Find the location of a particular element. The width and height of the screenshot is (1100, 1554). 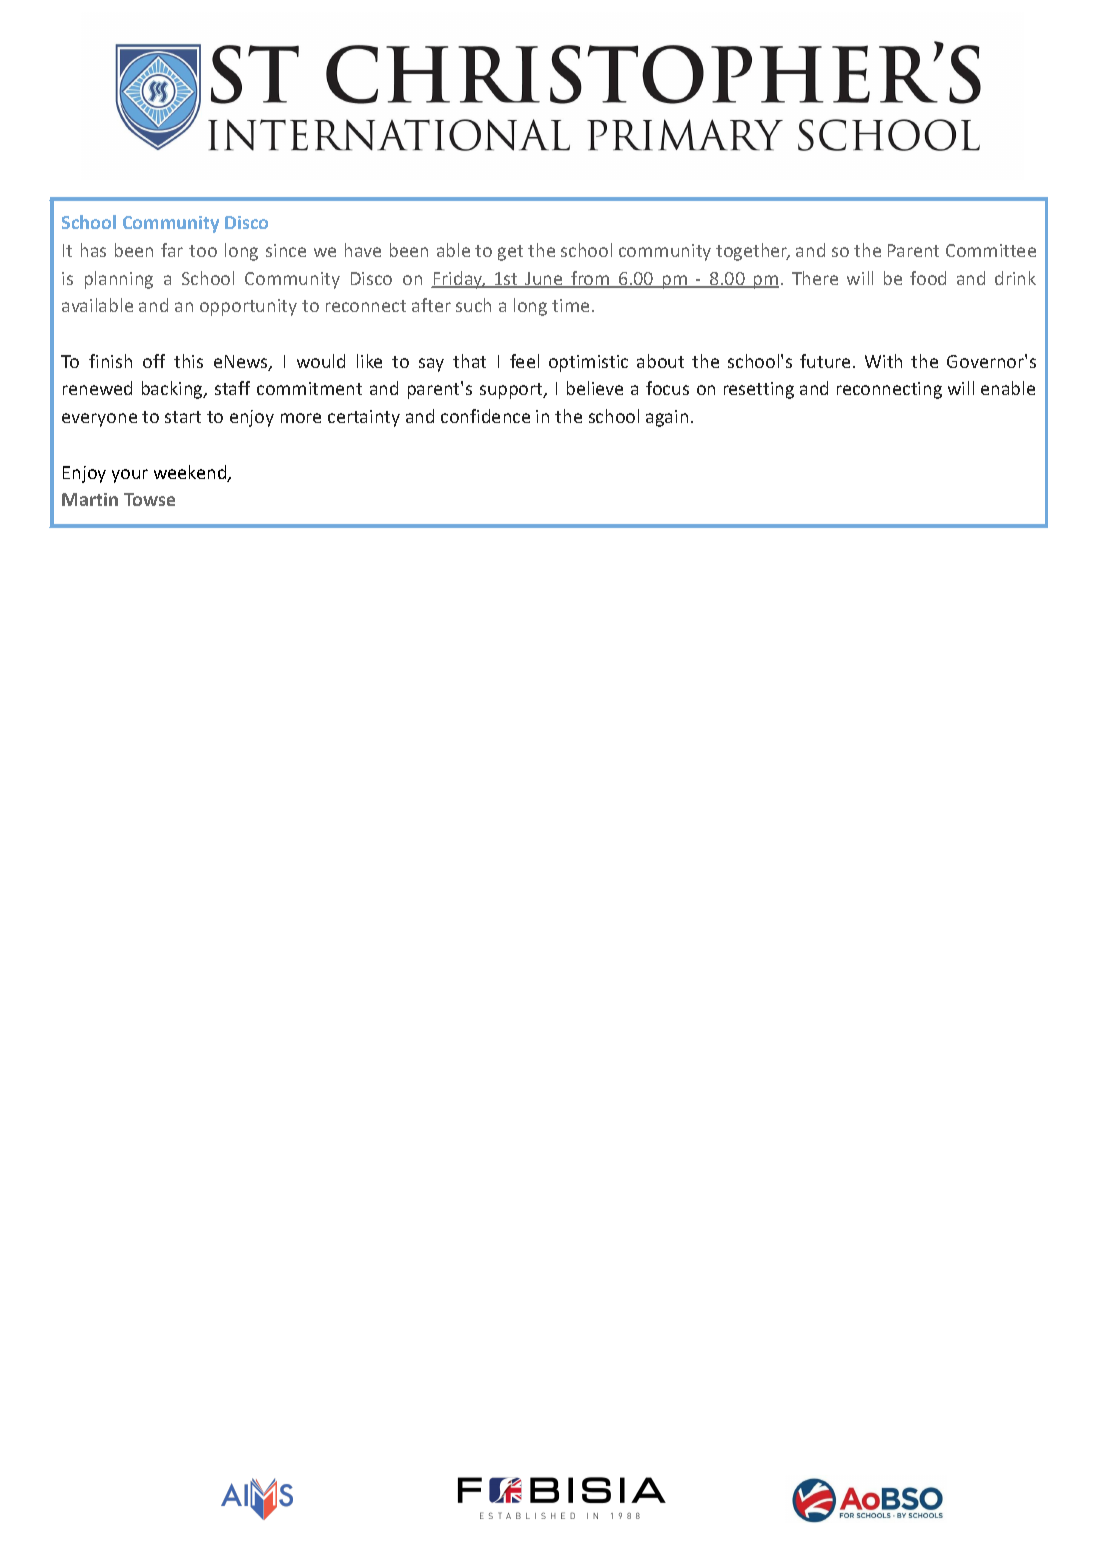

start is located at coordinates (183, 417).
